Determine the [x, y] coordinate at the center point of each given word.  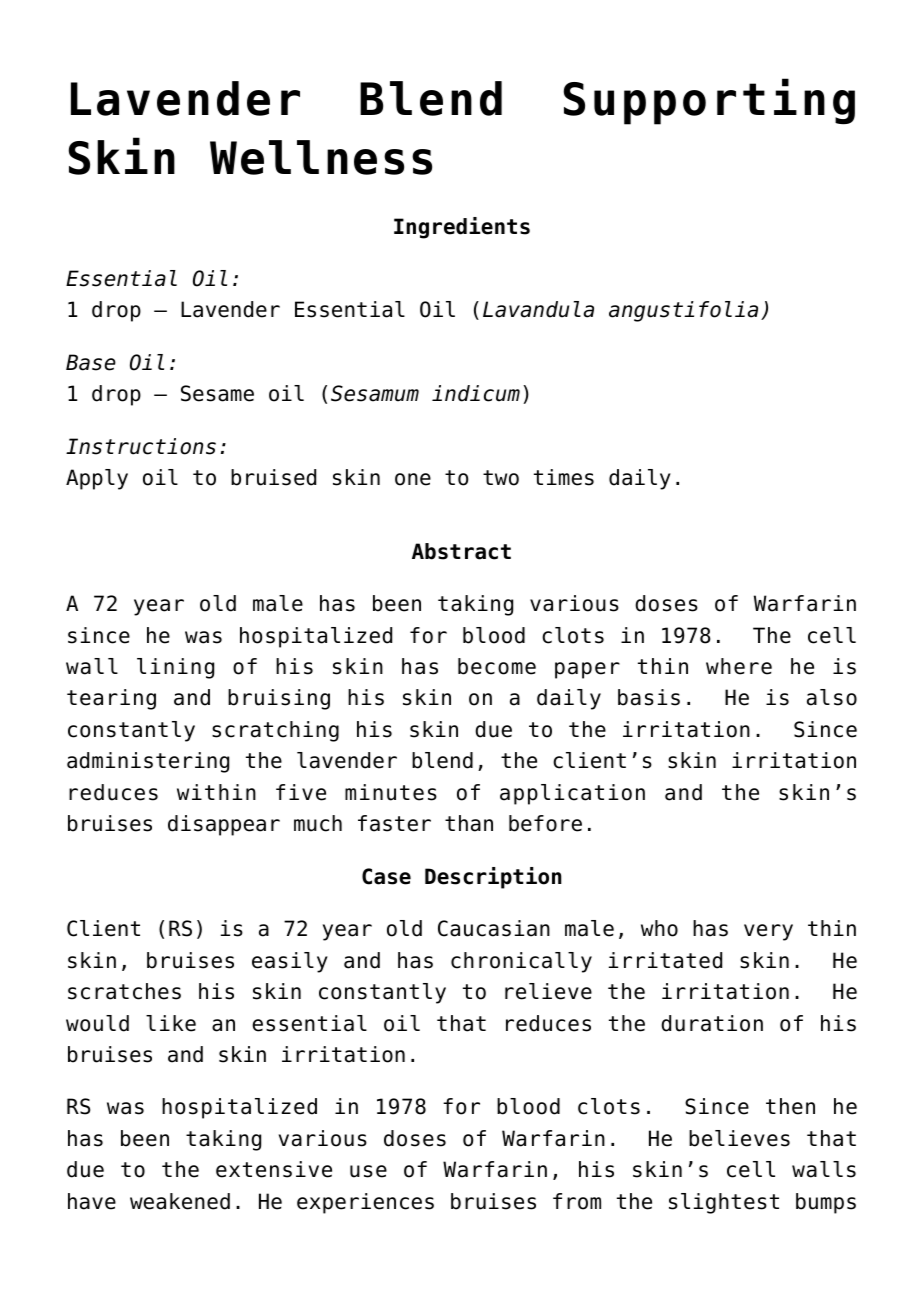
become [497, 666]
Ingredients [462, 228]
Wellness [321, 157]
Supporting [709, 101]
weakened [180, 1201]
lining [175, 668]
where [739, 666]
